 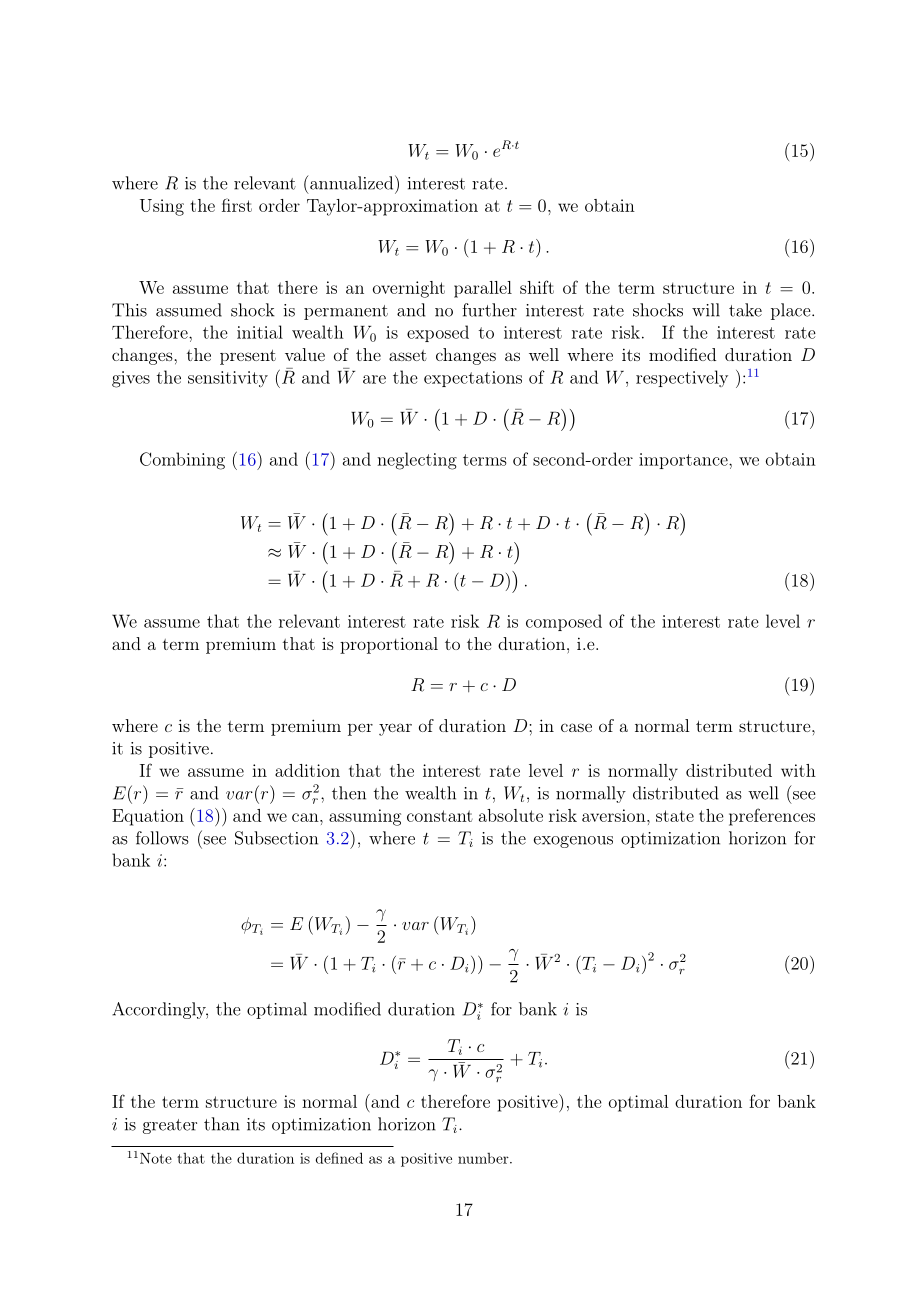 What do you see at coordinates (483, 289) in the screenshot?
I see `parallel` at bounding box center [483, 289].
